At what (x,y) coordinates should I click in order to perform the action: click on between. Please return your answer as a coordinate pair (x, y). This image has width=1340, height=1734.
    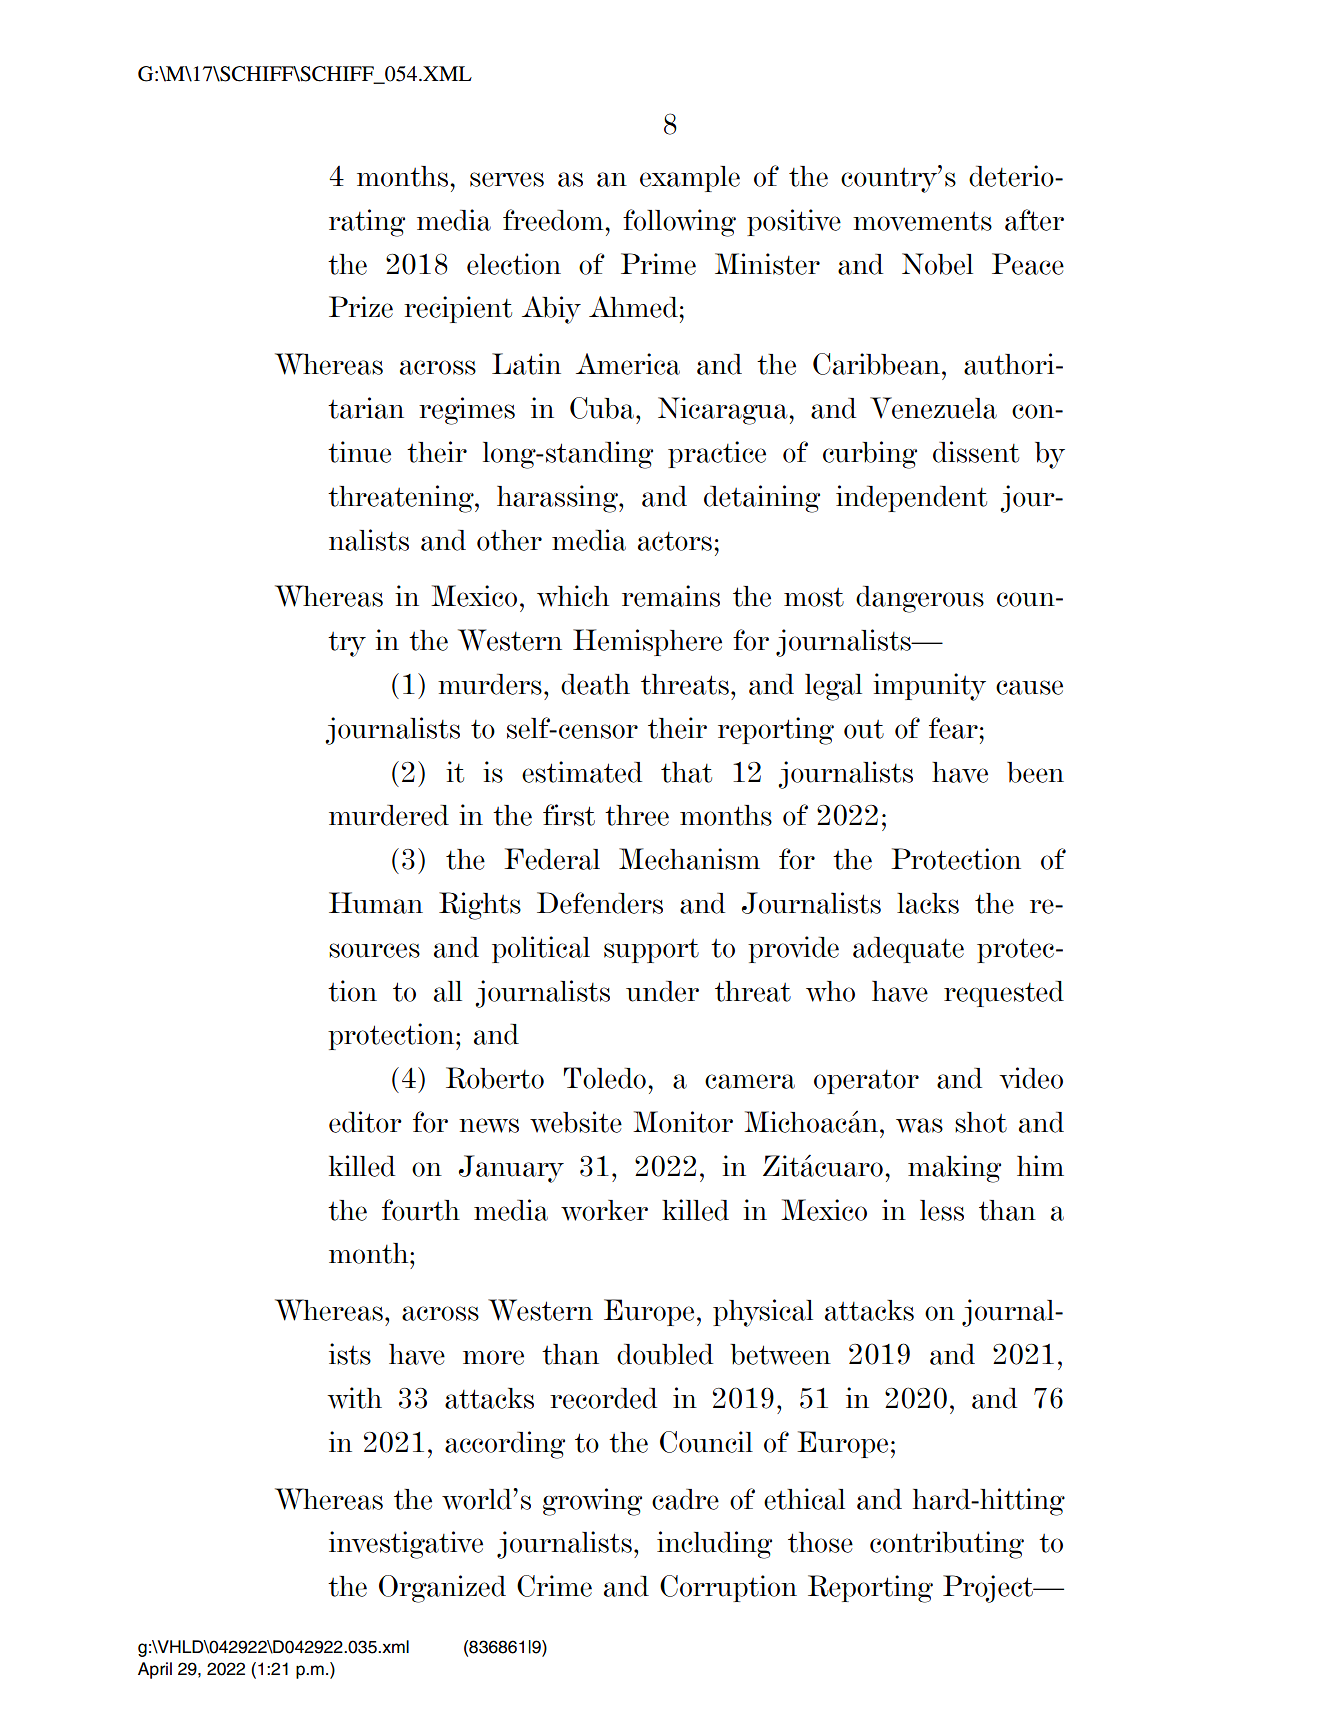
    Looking at the image, I should click on (780, 1354).
